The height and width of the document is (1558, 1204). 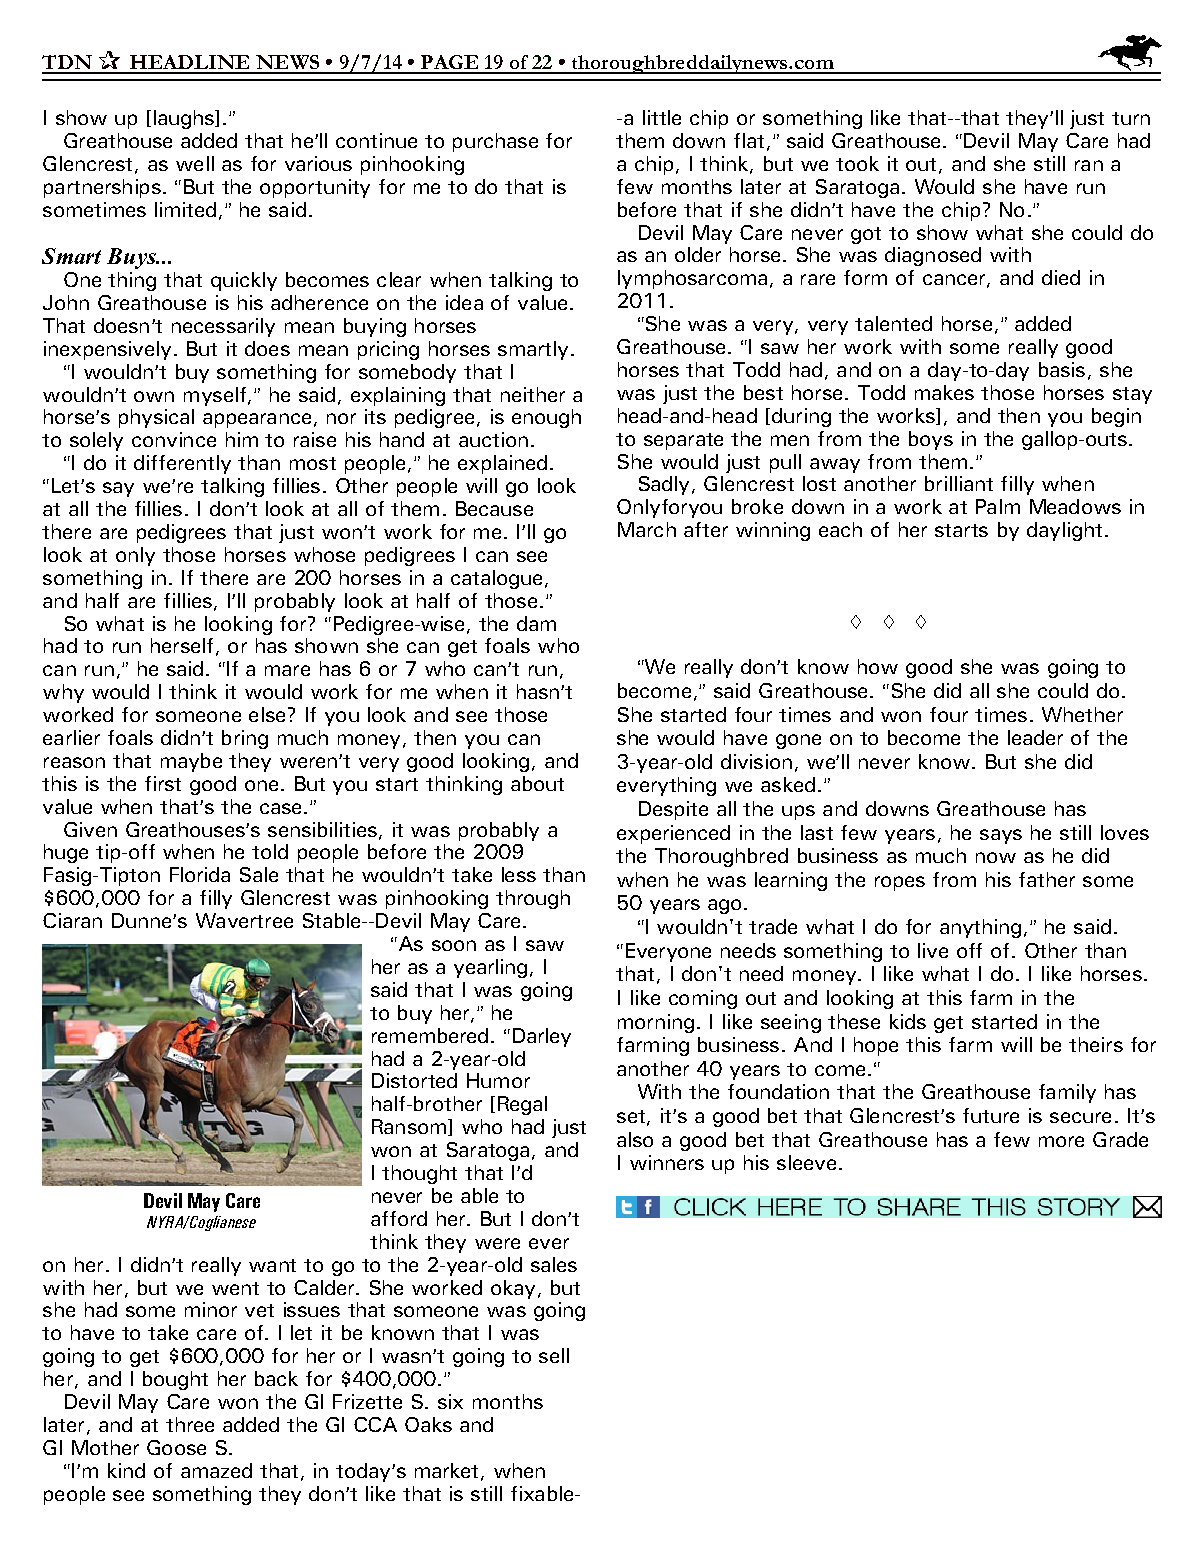 I want to click on set, so click(x=631, y=1116).
